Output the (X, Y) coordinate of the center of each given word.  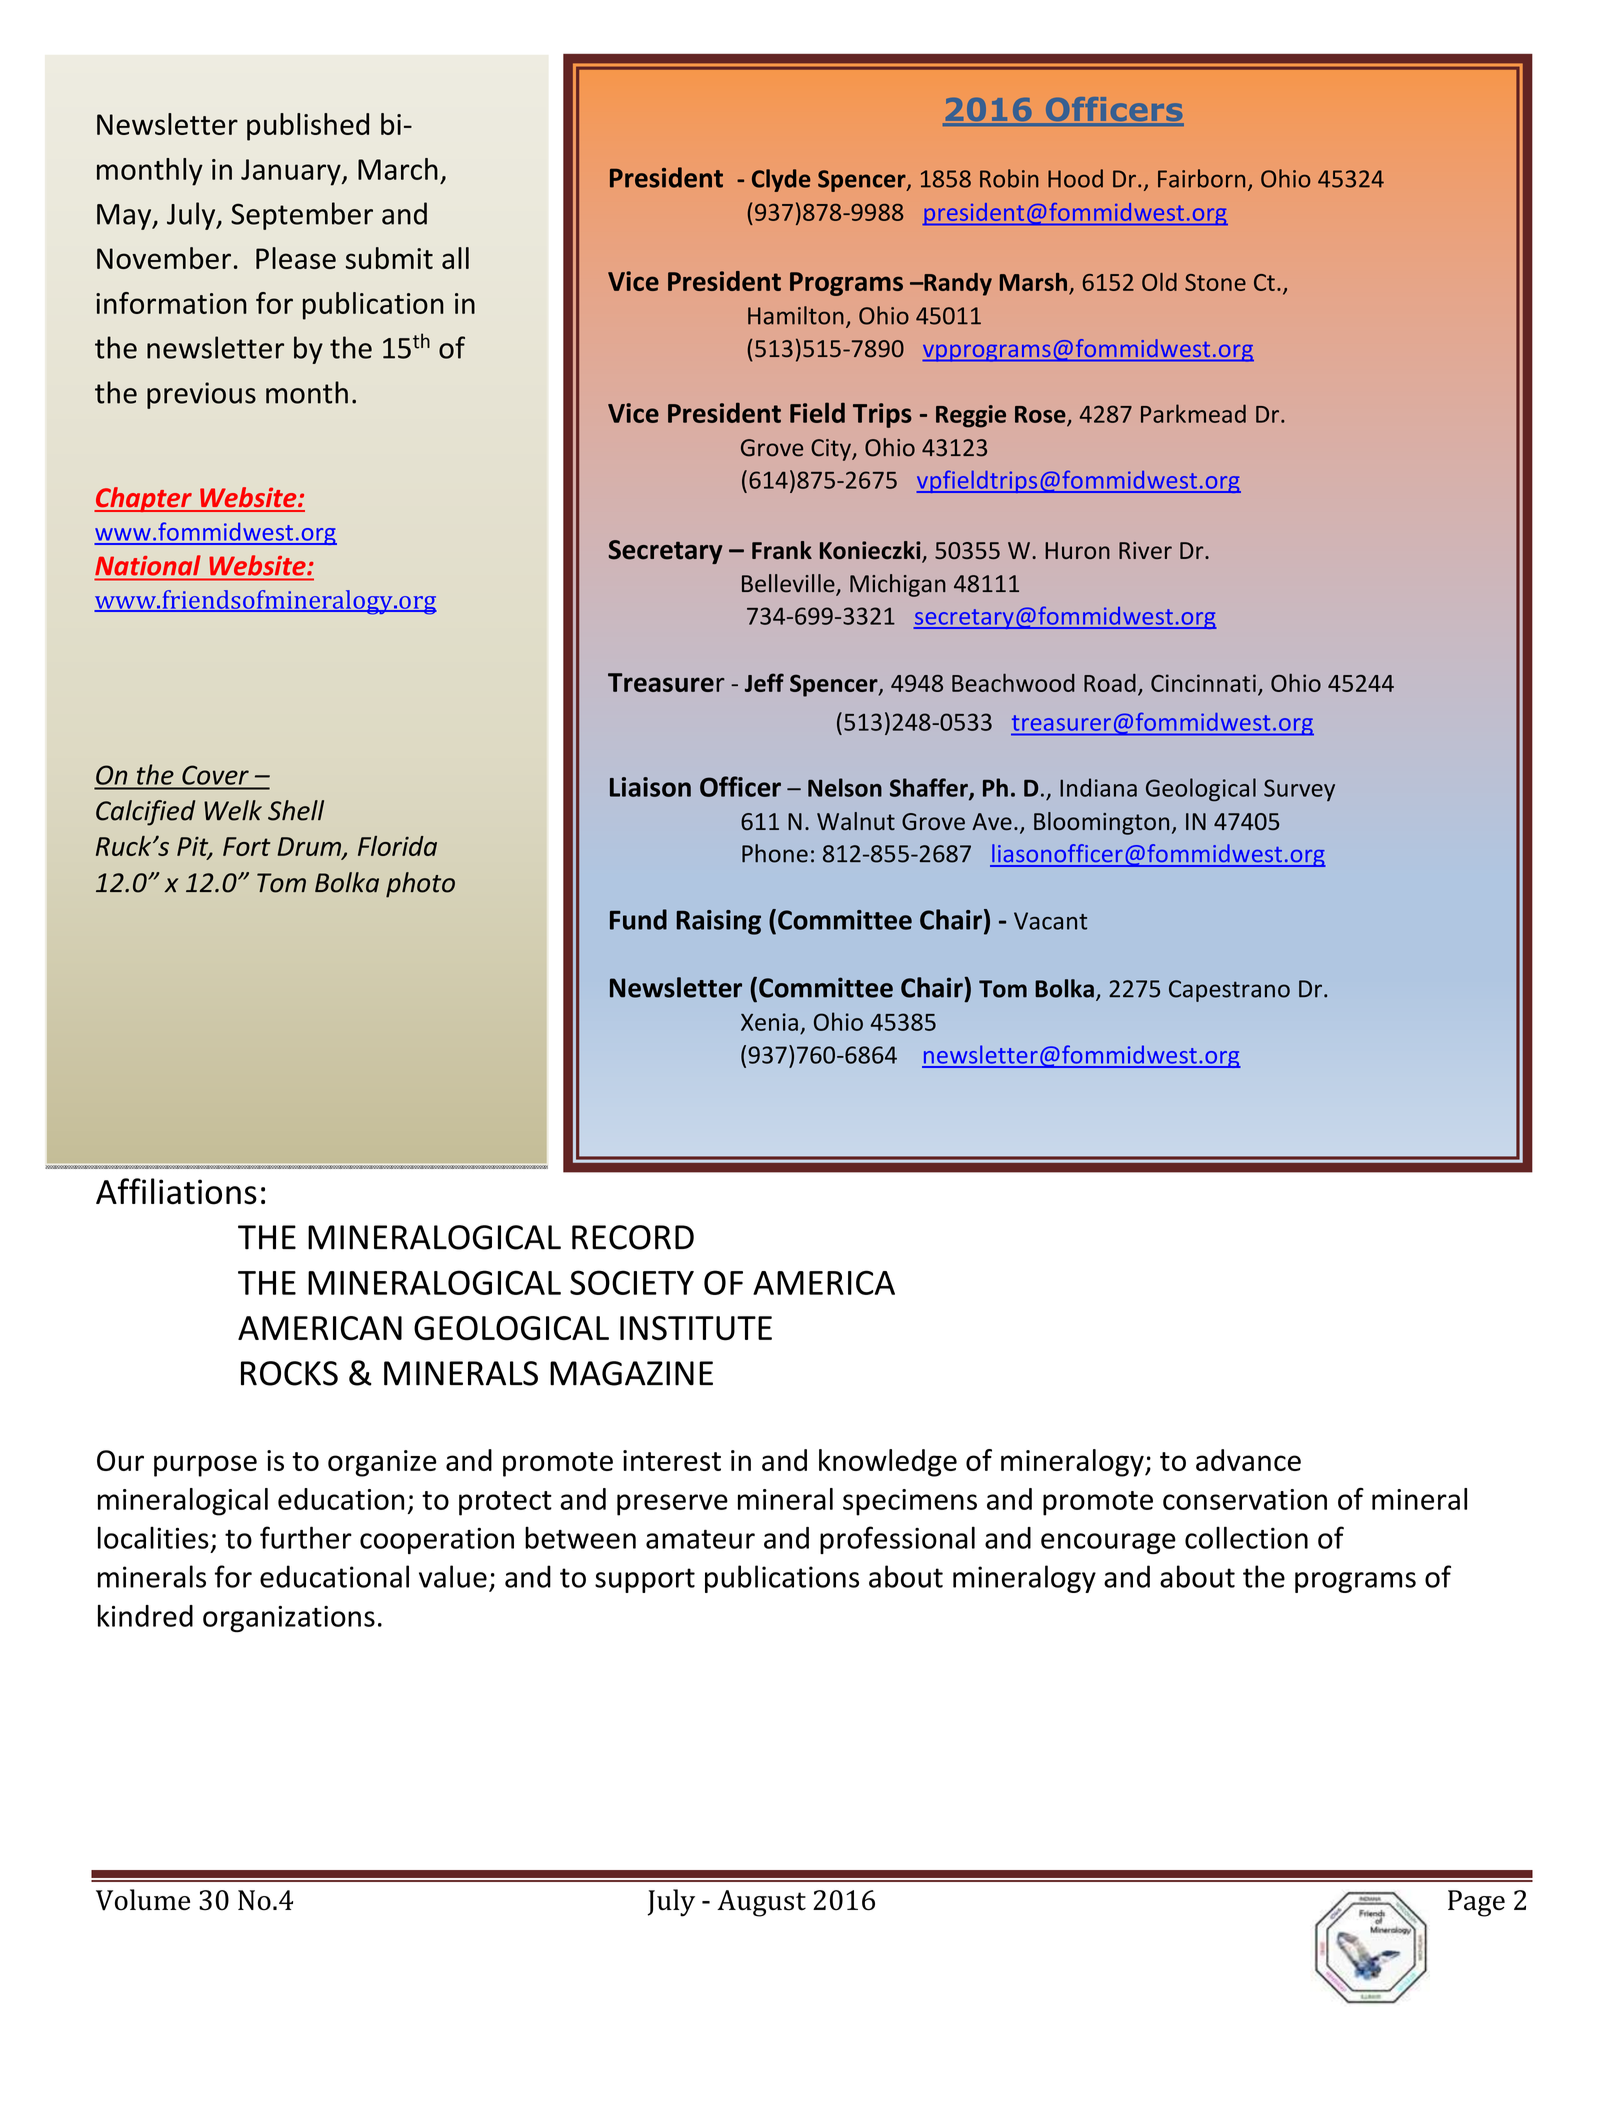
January (292, 172)
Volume (143, 1900)
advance (1248, 1460)
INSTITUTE (696, 1328)
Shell (296, 810)
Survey (1299, 790)
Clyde (781, 180)
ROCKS (289, 1373)
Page (1476, 1903)
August (761, 1903)
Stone (1215, 282)
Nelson (845, 787)
